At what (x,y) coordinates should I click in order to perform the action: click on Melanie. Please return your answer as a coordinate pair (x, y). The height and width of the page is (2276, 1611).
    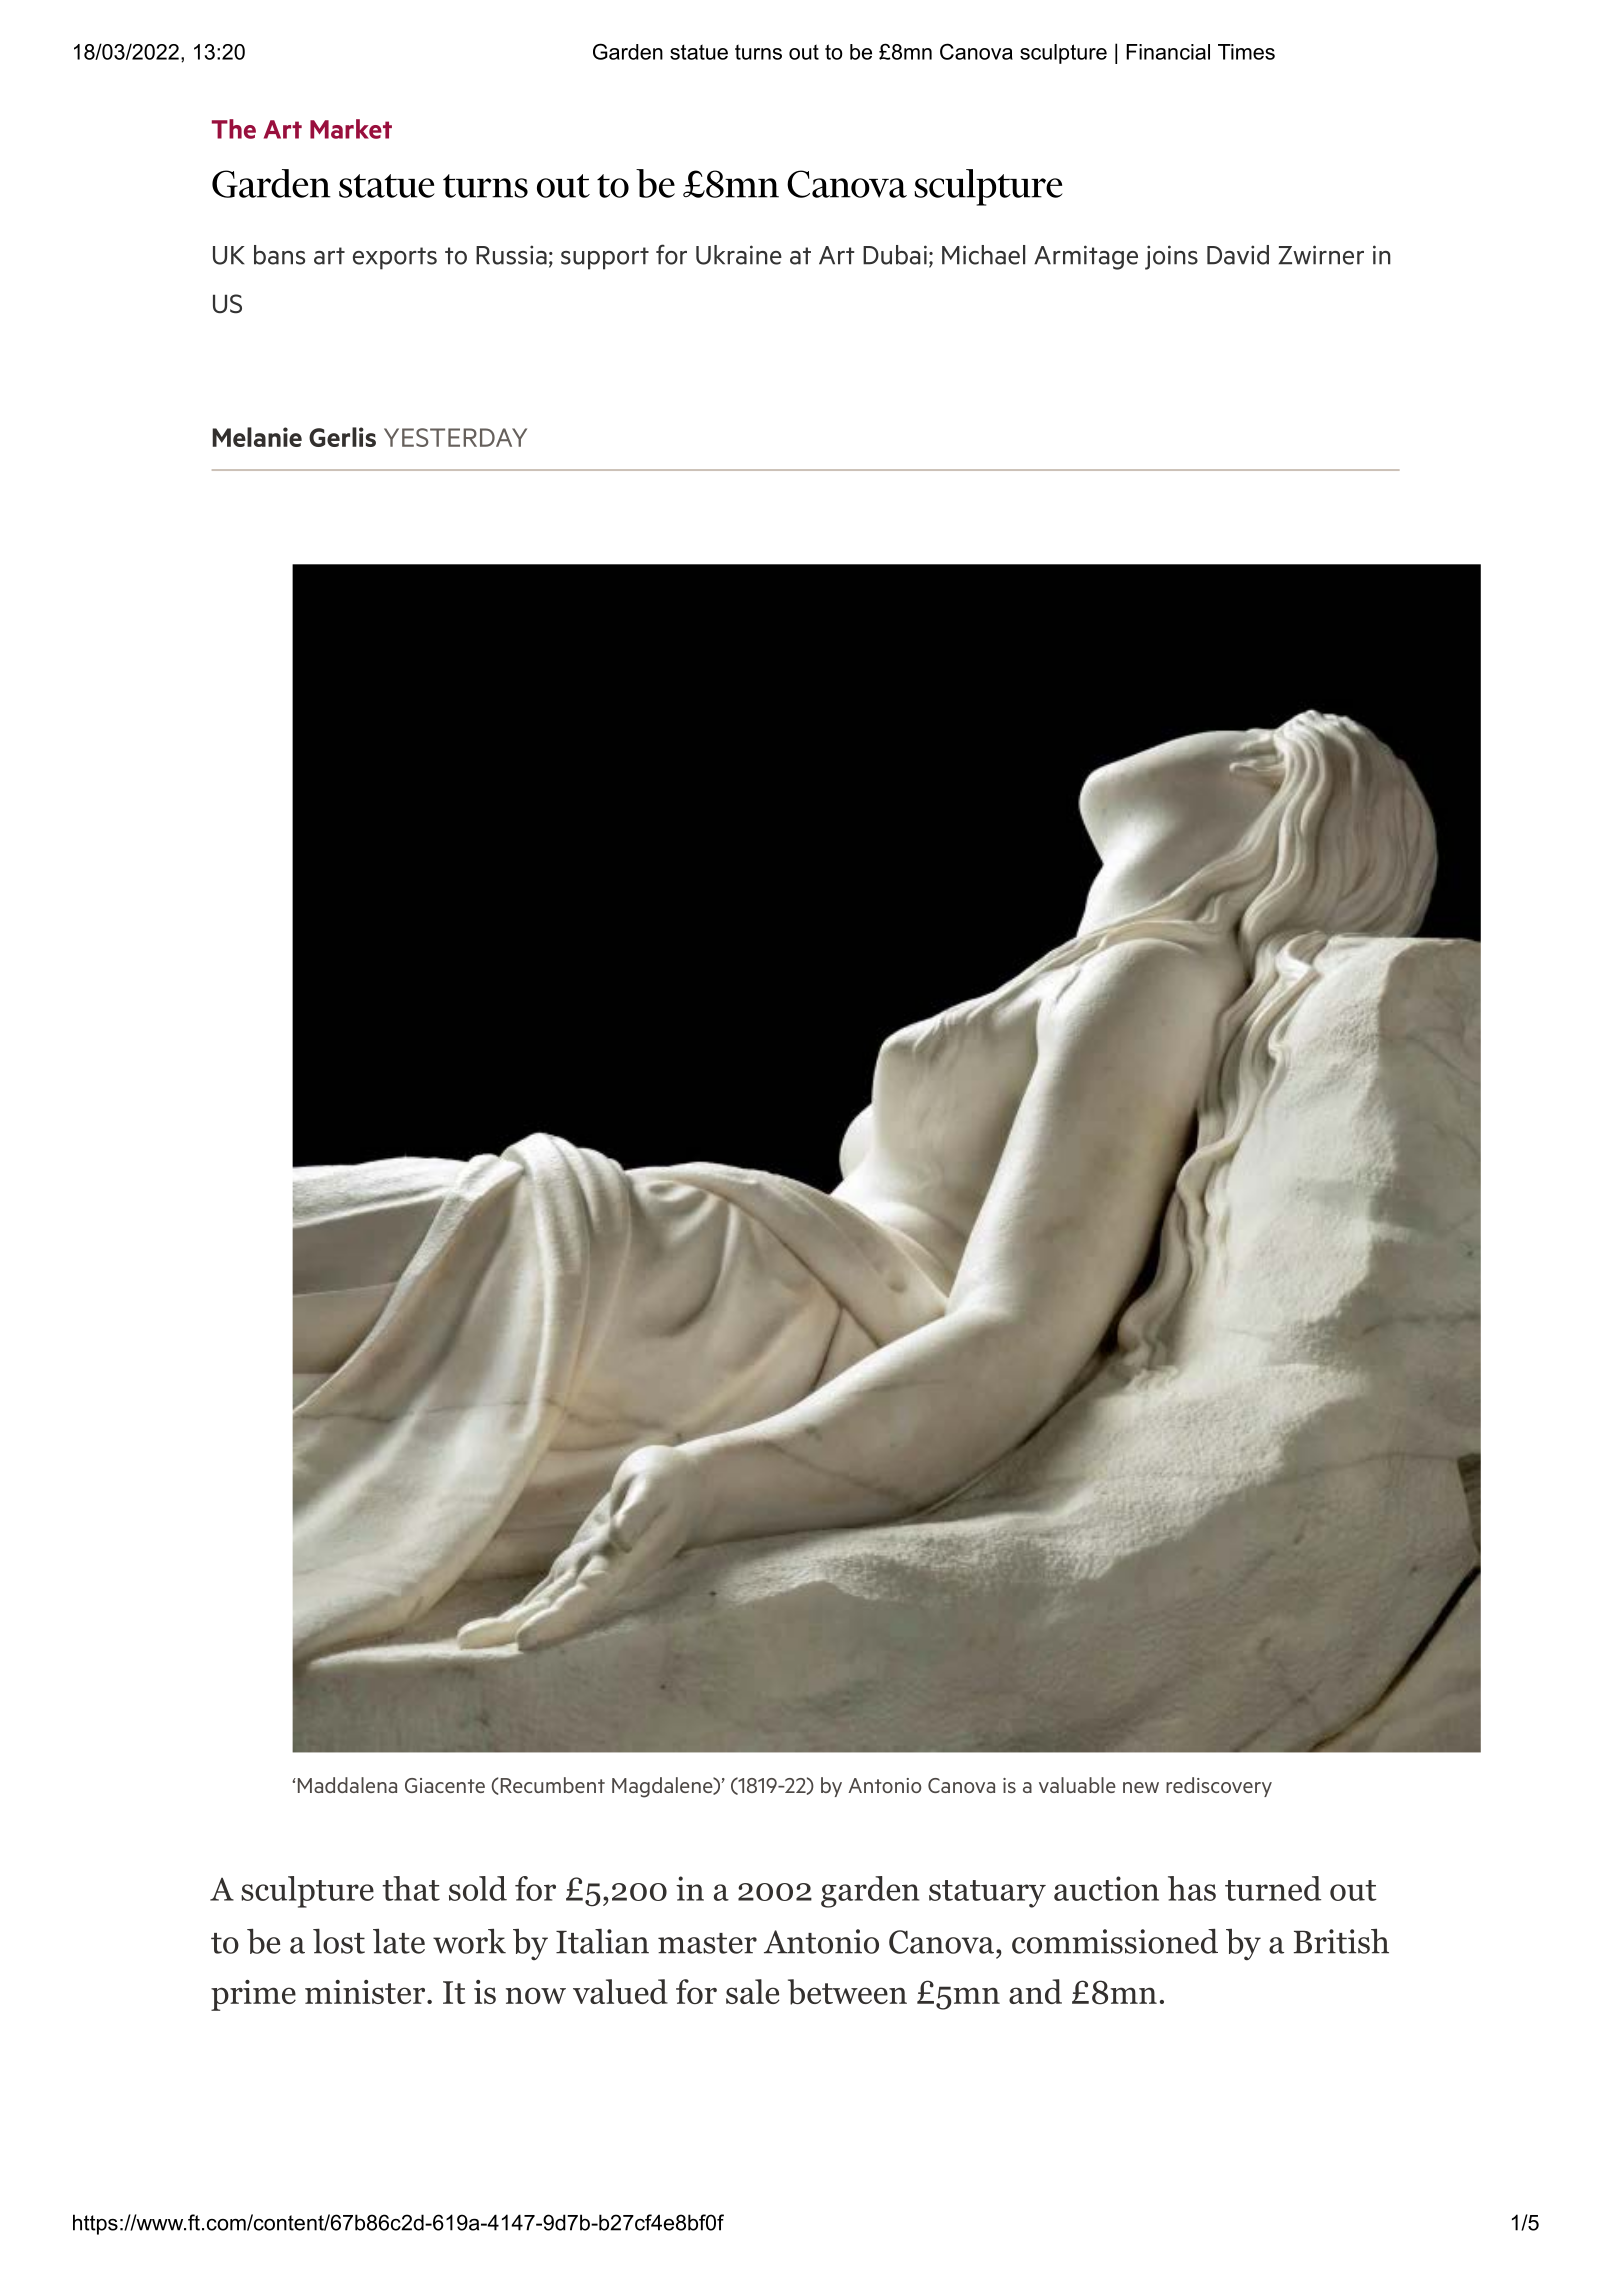
    Looking at the image, I should click on (257, 437).
